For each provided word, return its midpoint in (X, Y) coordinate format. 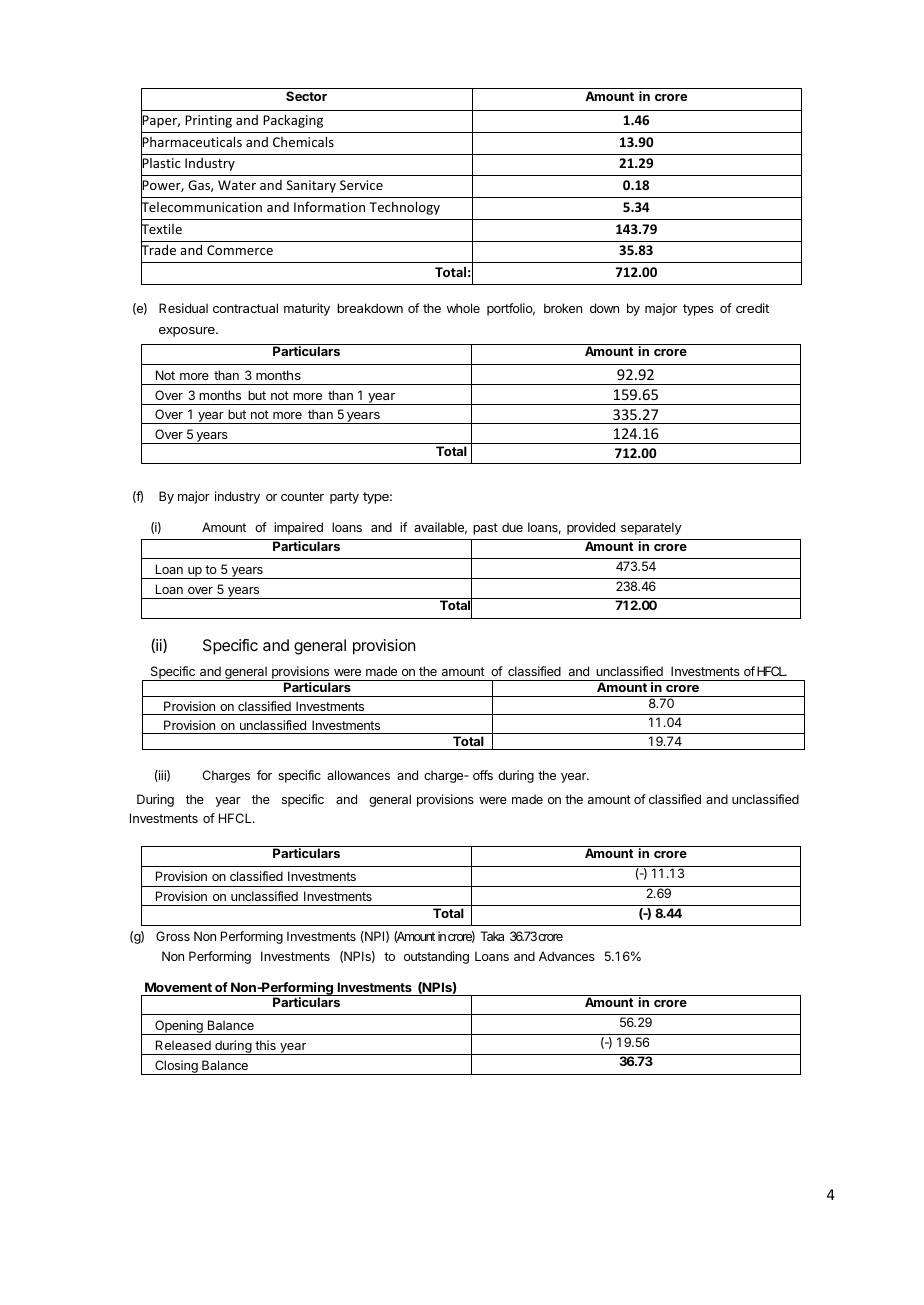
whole (463, 308)
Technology (404, 208)
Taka (492, 936)
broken (563, 308)
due (512, 527)
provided (591, 528)
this (265, 1045)
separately (651, 528)
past (485, 529)
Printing (208, 121)
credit (752, 308)
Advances (567, 956)
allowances (358, 775)
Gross (173, 936)
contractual (245, 308)
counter (302, 496)
